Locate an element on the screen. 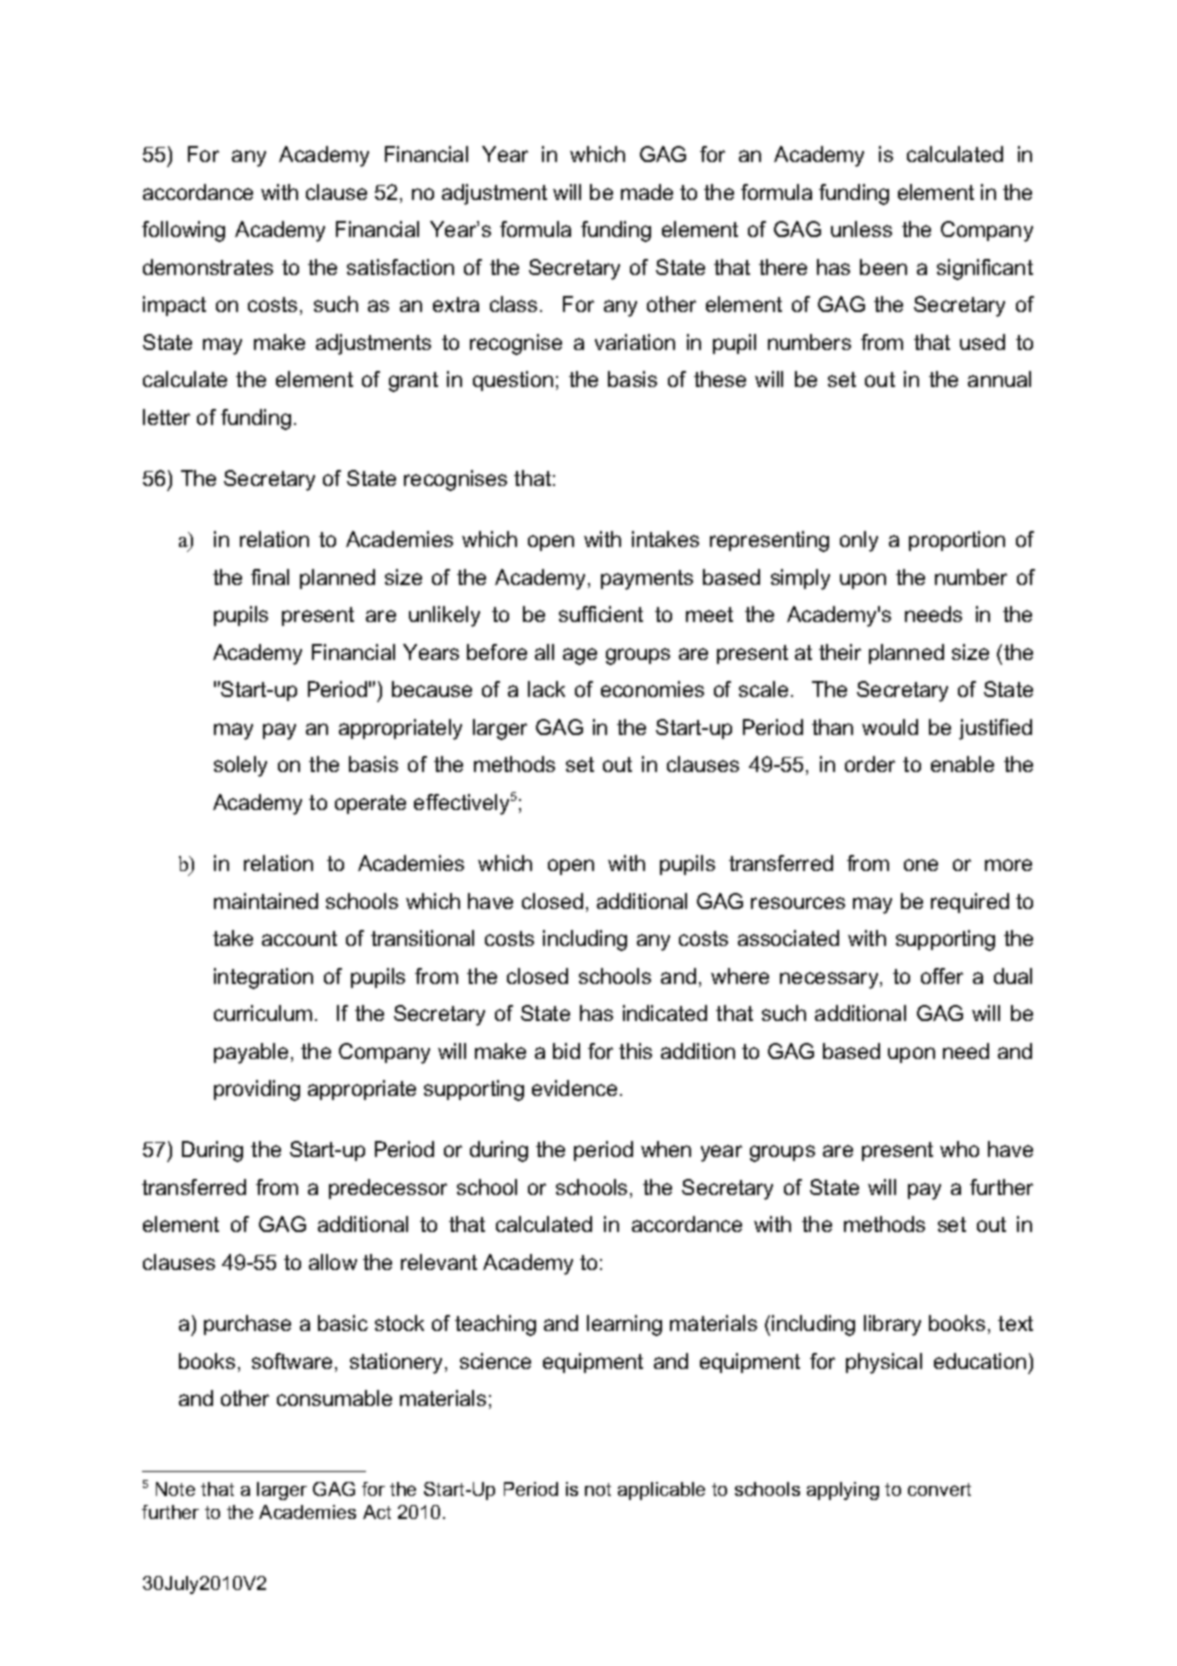  demonstrates is located at coordinates (208, 267).
